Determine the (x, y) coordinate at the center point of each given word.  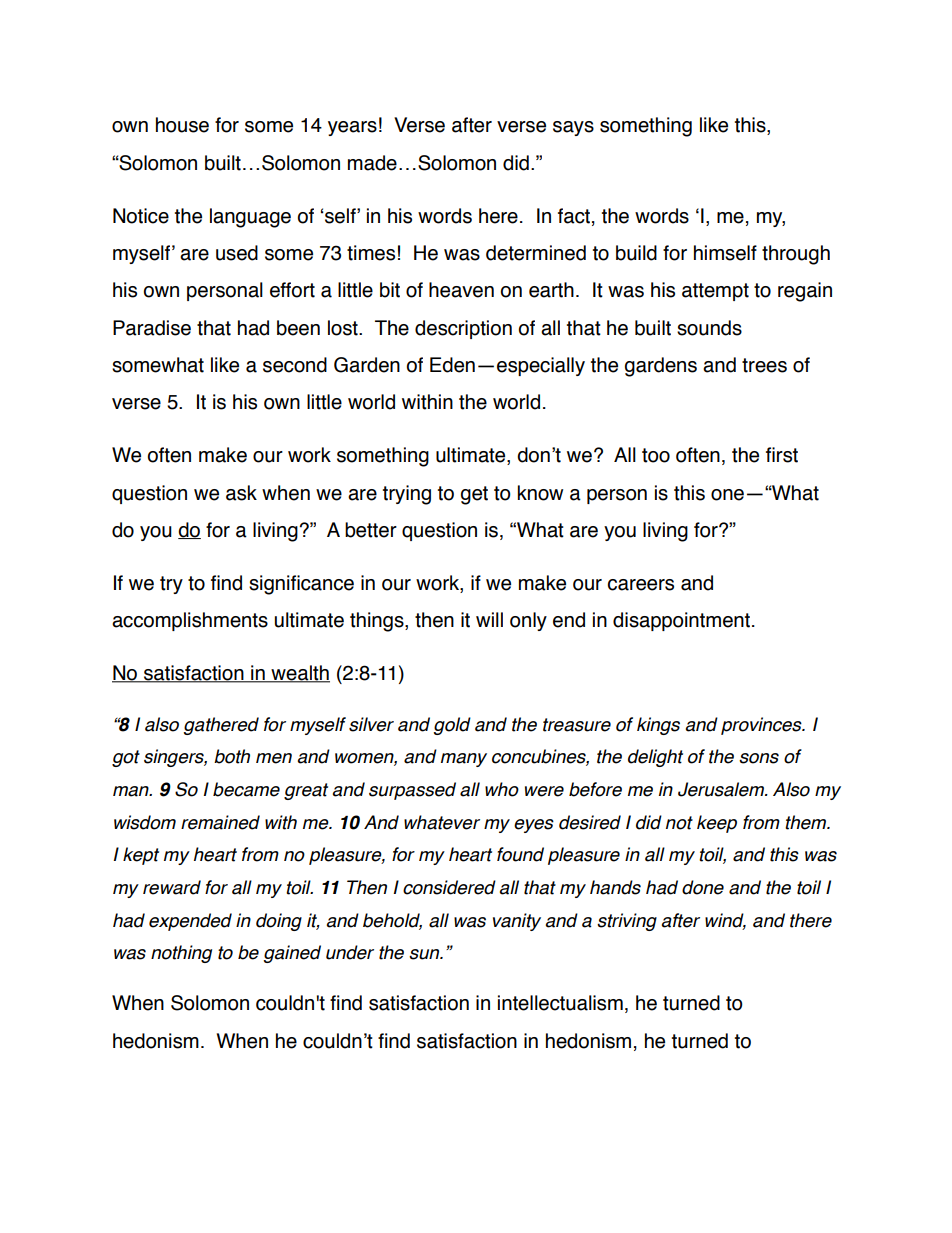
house (182, 125)
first (782, 455)
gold (452, 726)
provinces (762, 726)
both (232, 756)
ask (241, 493)
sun (425, 954)
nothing (181, 954)
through (796, 255)
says (573, 128)
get (474, 495)
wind (725, 921)
